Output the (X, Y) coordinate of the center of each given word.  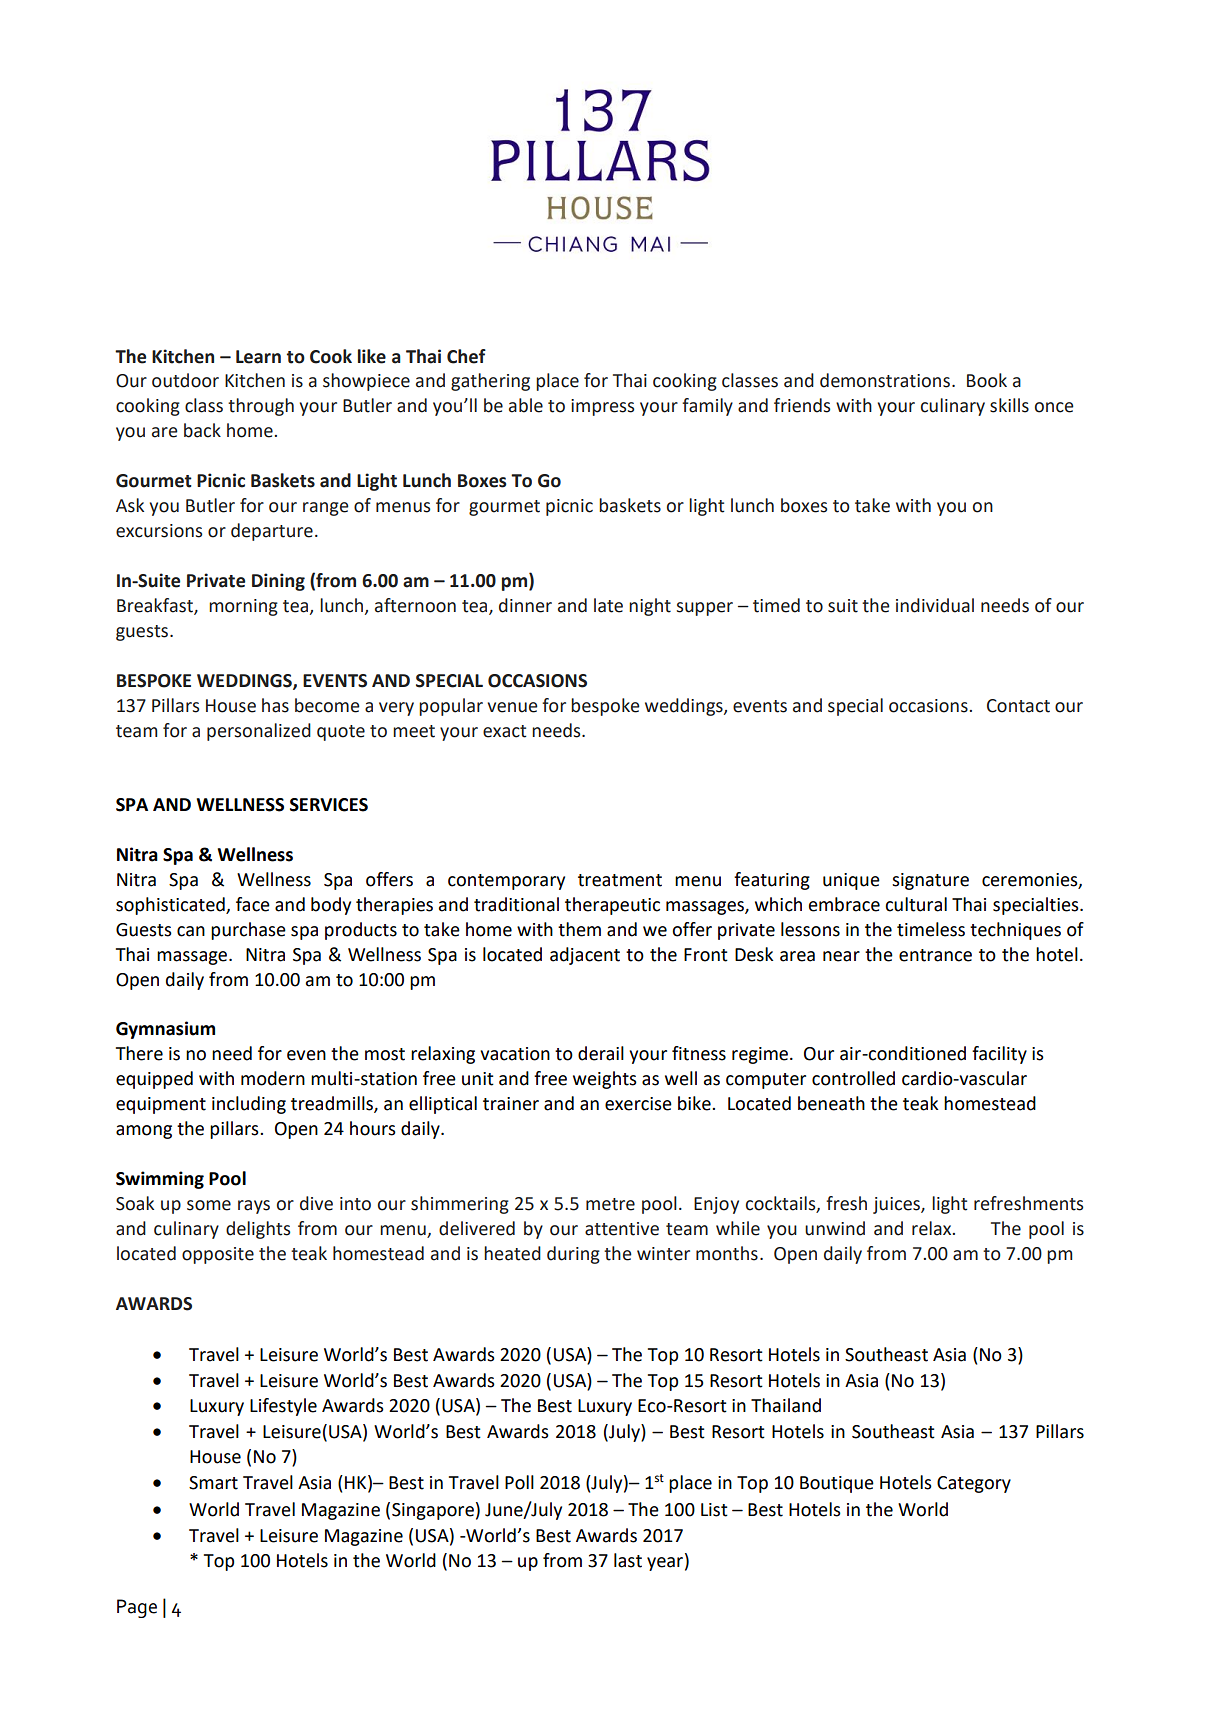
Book (987, 380)
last (628, 1560)
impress (602, 407)
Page (137, 1608)
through (261, 407)
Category (974, 1484)
